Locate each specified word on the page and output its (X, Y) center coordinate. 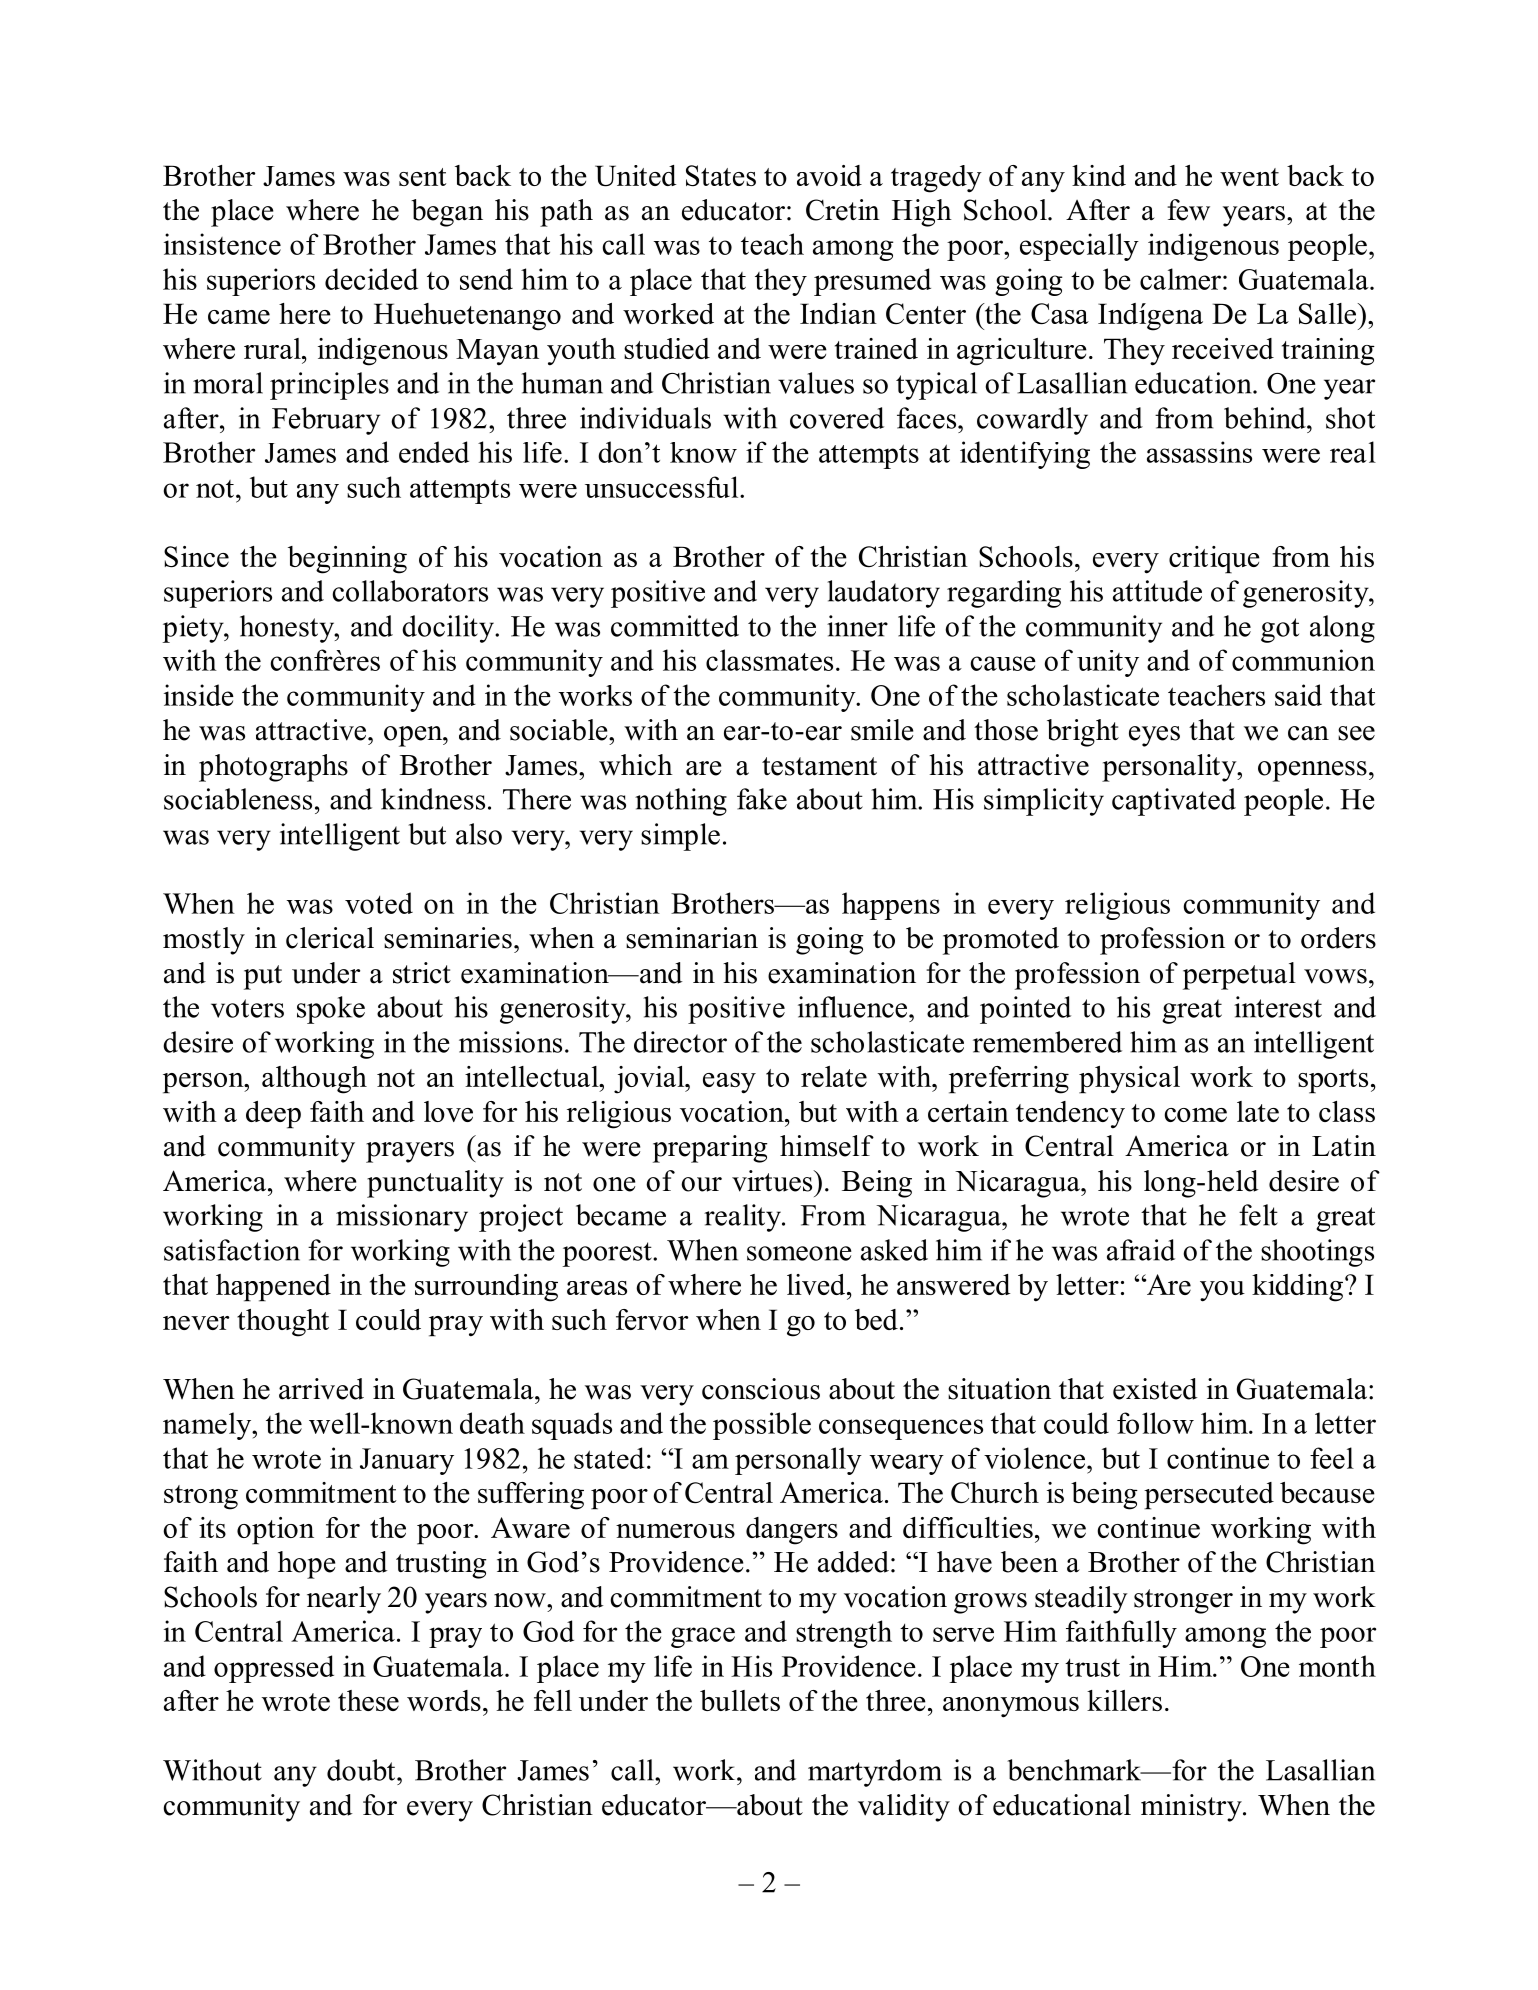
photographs (273, 768)
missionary (402, 1218)
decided (371, 279)
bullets (740, 1700)
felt (1258, 1215)
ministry (1192, 1808)
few (1188, 210)
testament (819, 766)
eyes (1154, 736)
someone (799, 1253)
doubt (362, 1770)
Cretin (843, 210)
